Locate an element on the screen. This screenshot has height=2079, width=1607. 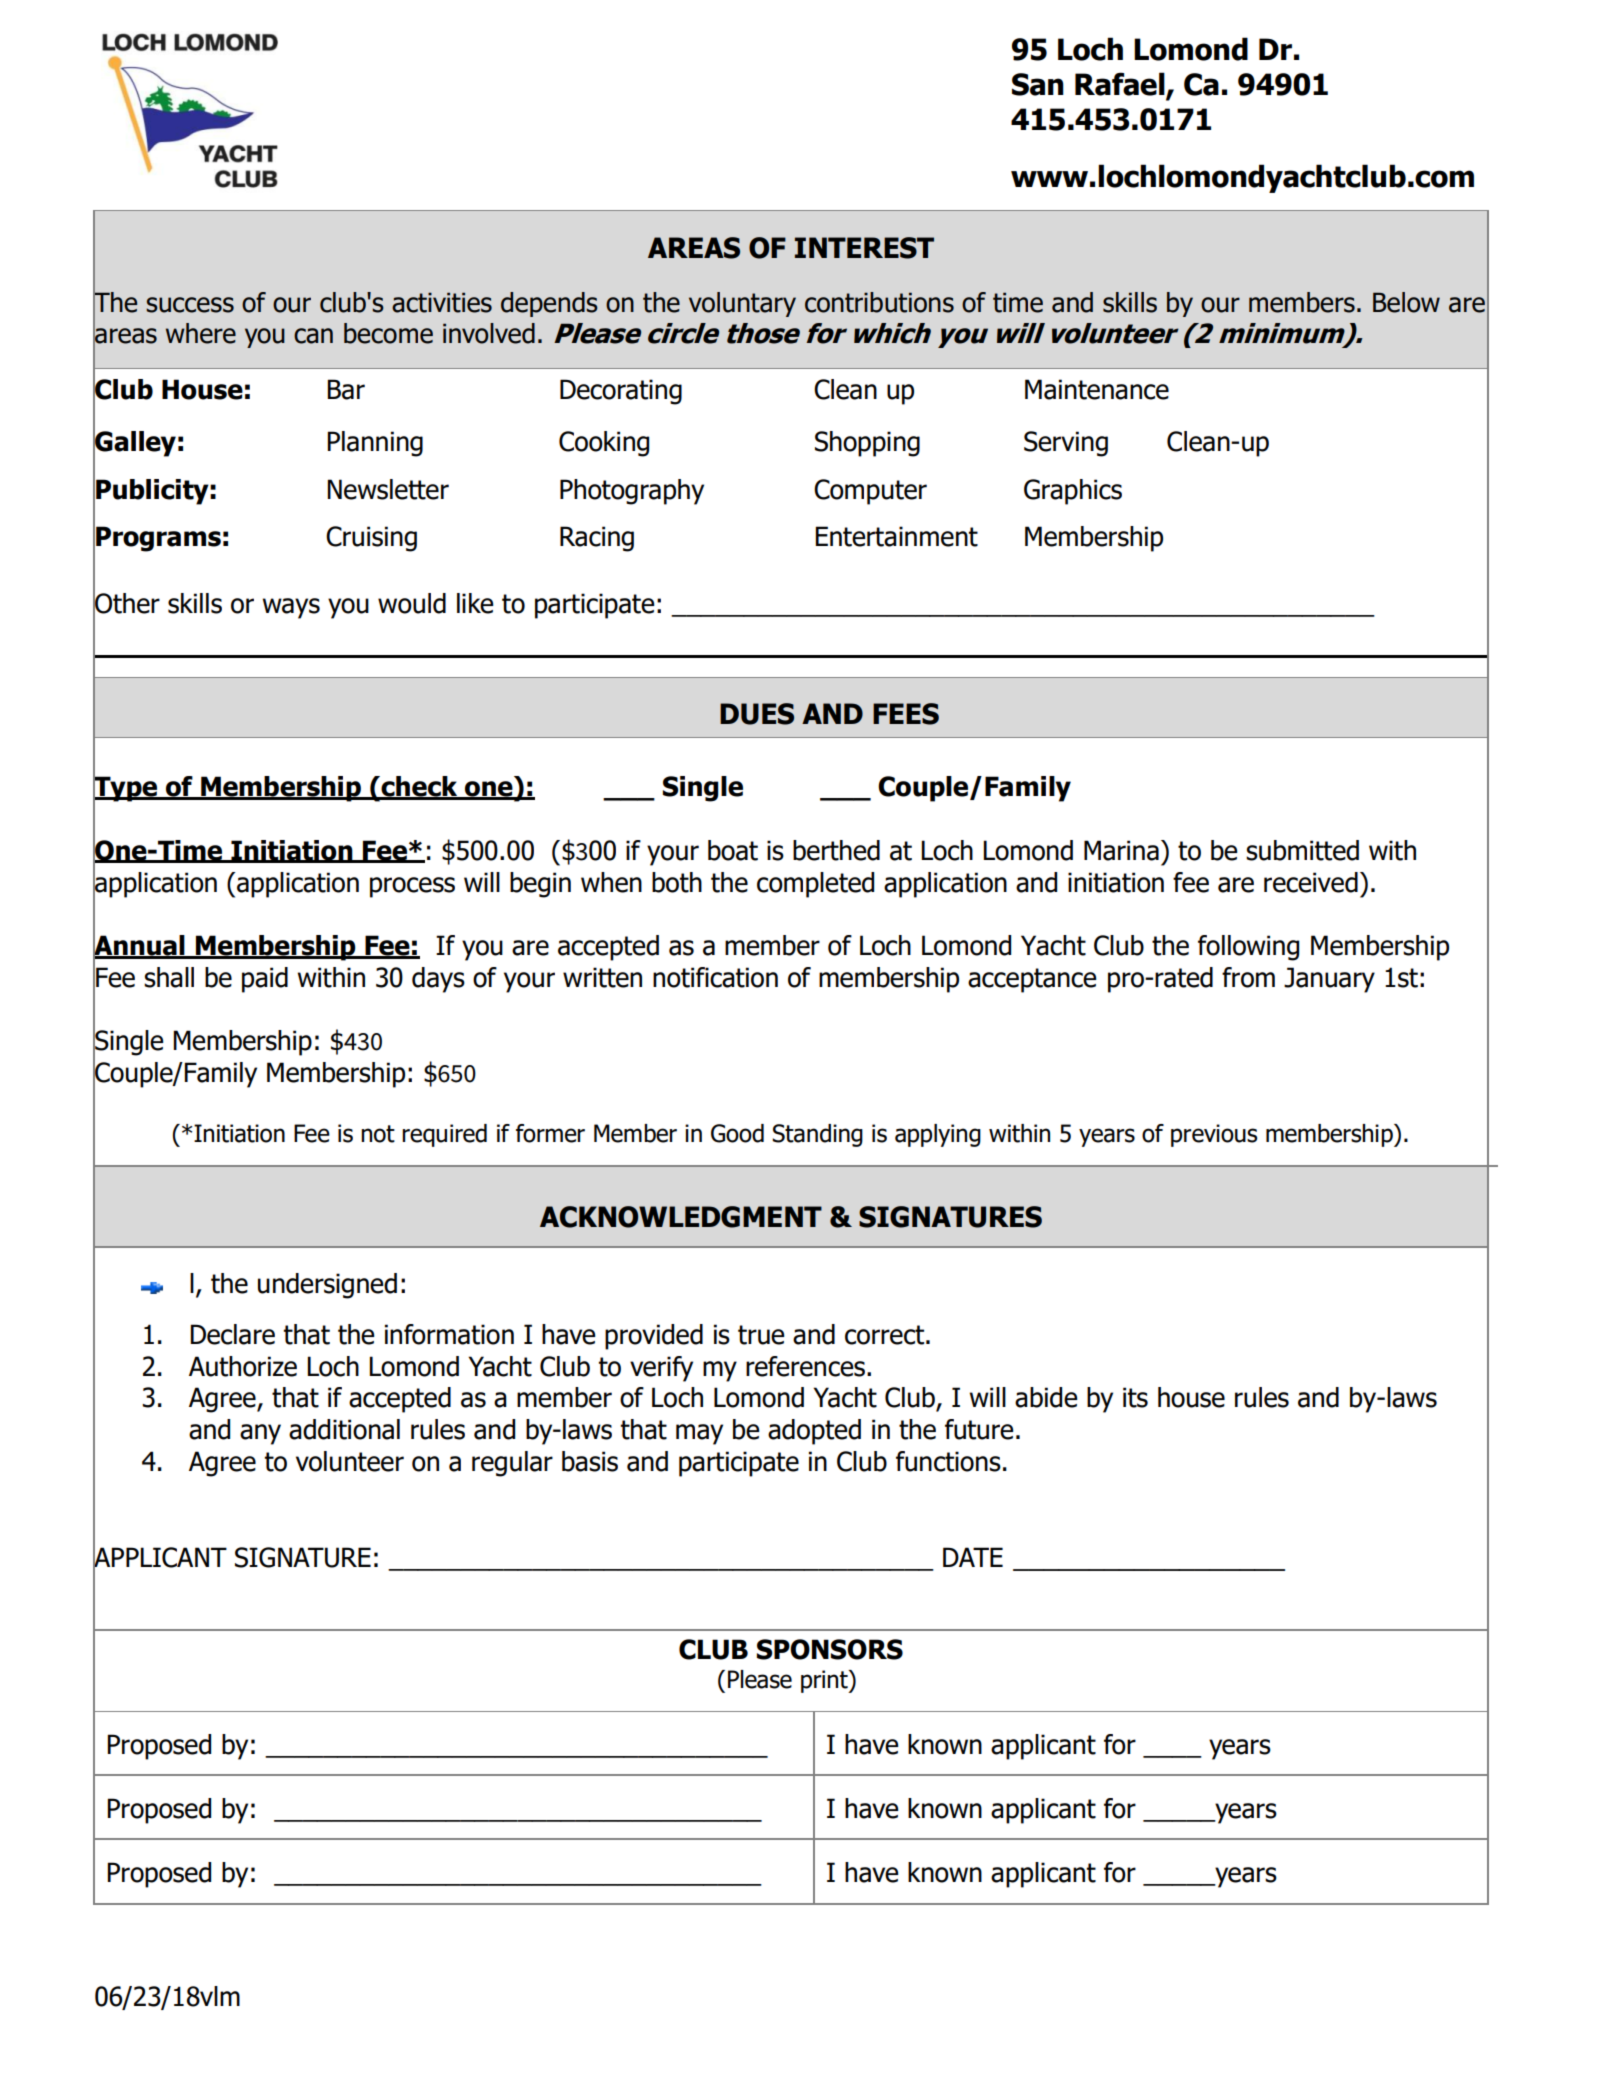
submitted is located at coordinates (1302, 850).
